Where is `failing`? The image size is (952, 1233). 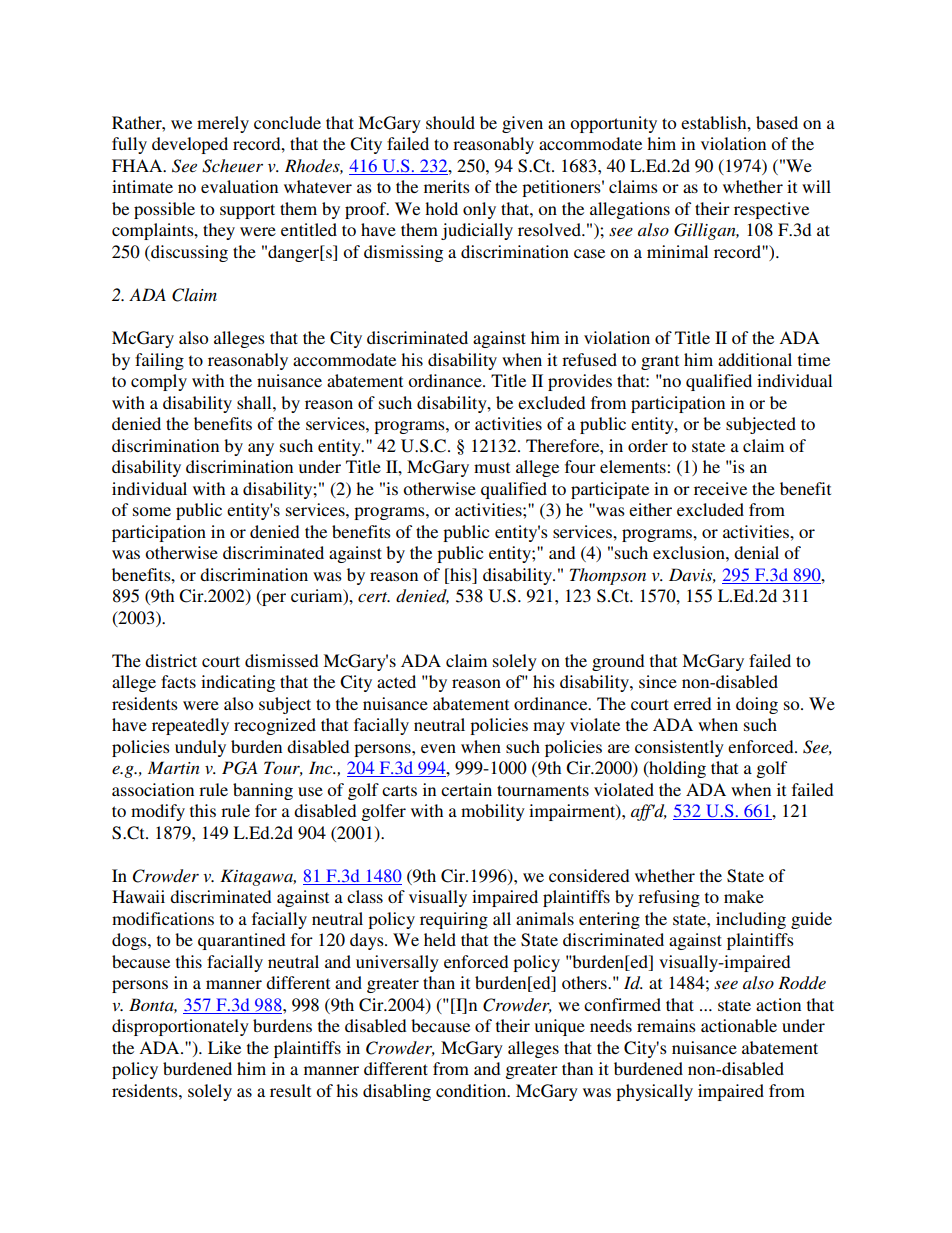
failing is located at coordinates (159, 361).
